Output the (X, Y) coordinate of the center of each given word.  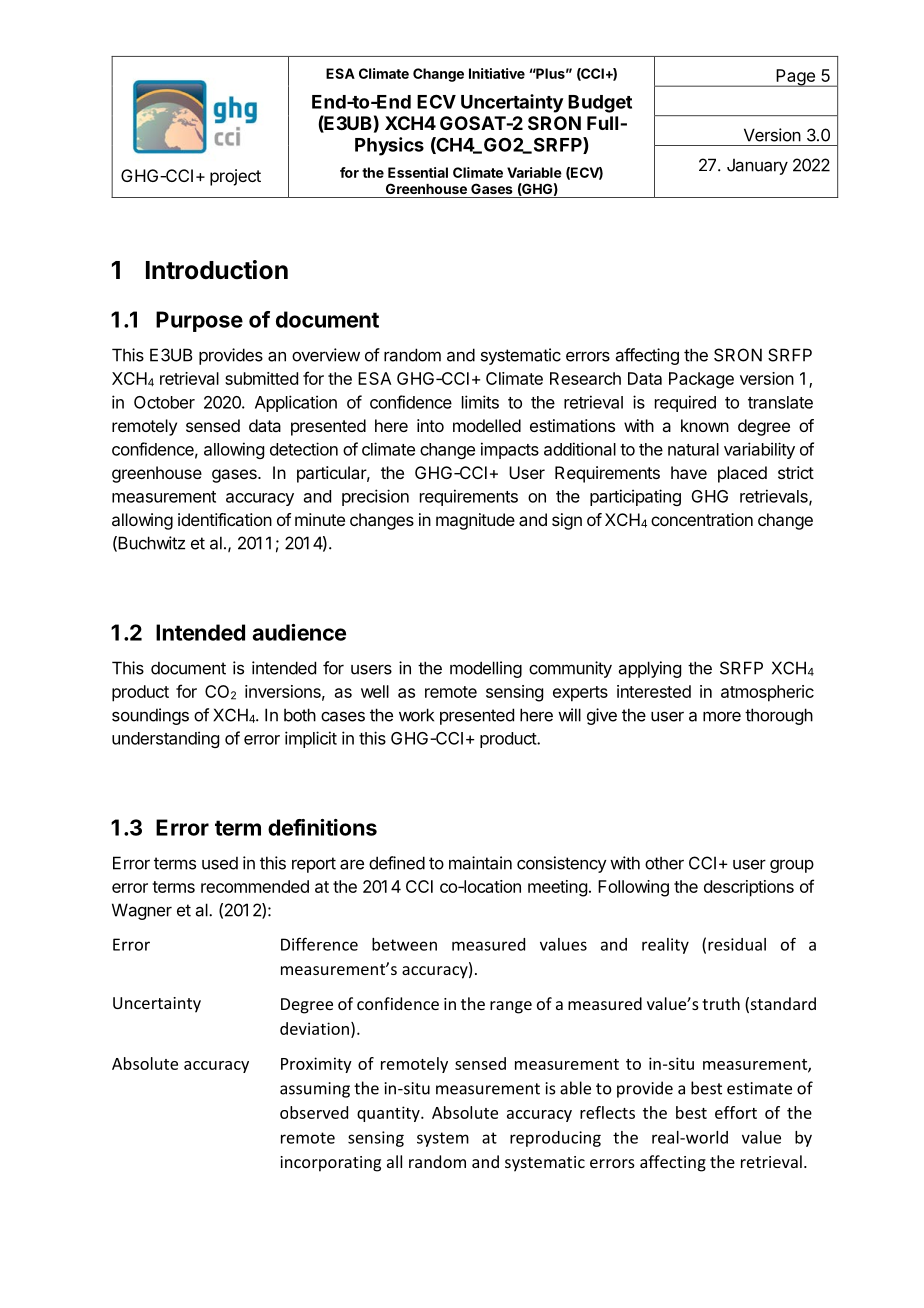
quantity (389, 1114)
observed (314, 1112)
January (757, 167)
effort (736, 1112)
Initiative (497, 73)
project (235, 177)
